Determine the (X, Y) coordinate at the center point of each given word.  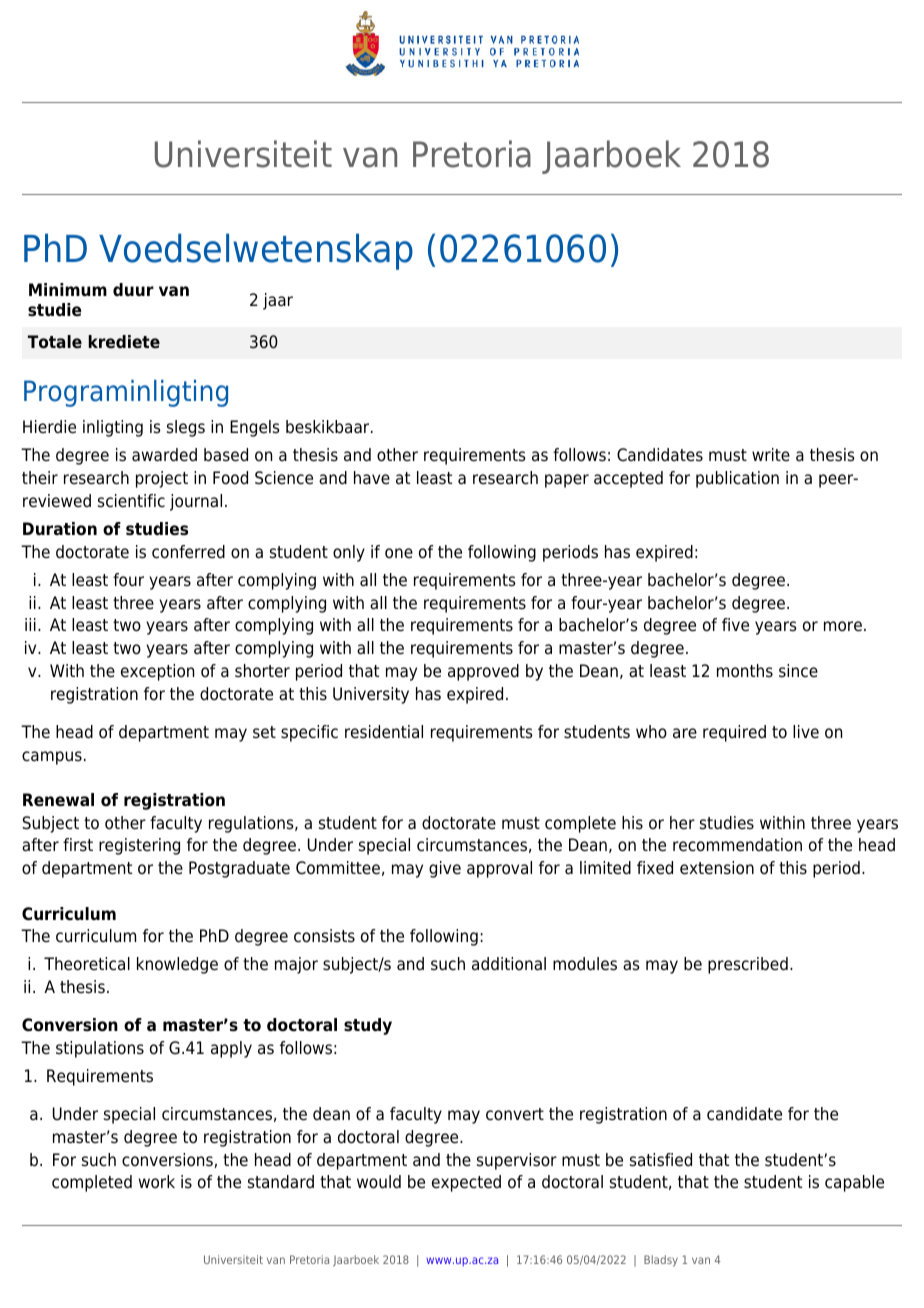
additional (509, 964)
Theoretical (87, 964)
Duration (60, 529)
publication (737, 479)
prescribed (748, 965)
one (399, 553)
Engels (255, 428)
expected (466, 1183)
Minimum (68, 289)
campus (52, 758)
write (771, 455)
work (157, 1182)
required (734, 733)
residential (384, 732)
